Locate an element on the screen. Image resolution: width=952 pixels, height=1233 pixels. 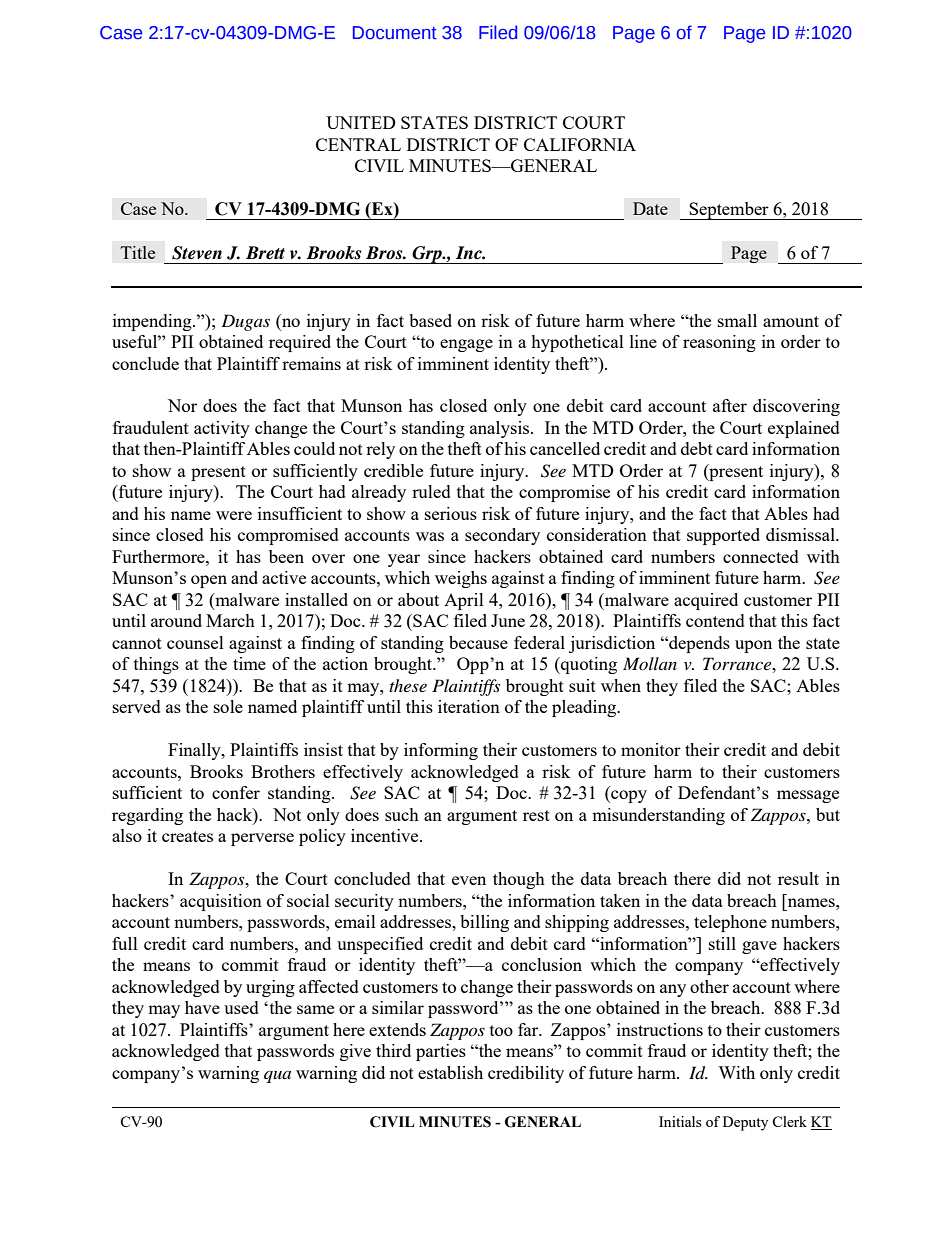
Deputy is located at coordinates (745, 1123).
